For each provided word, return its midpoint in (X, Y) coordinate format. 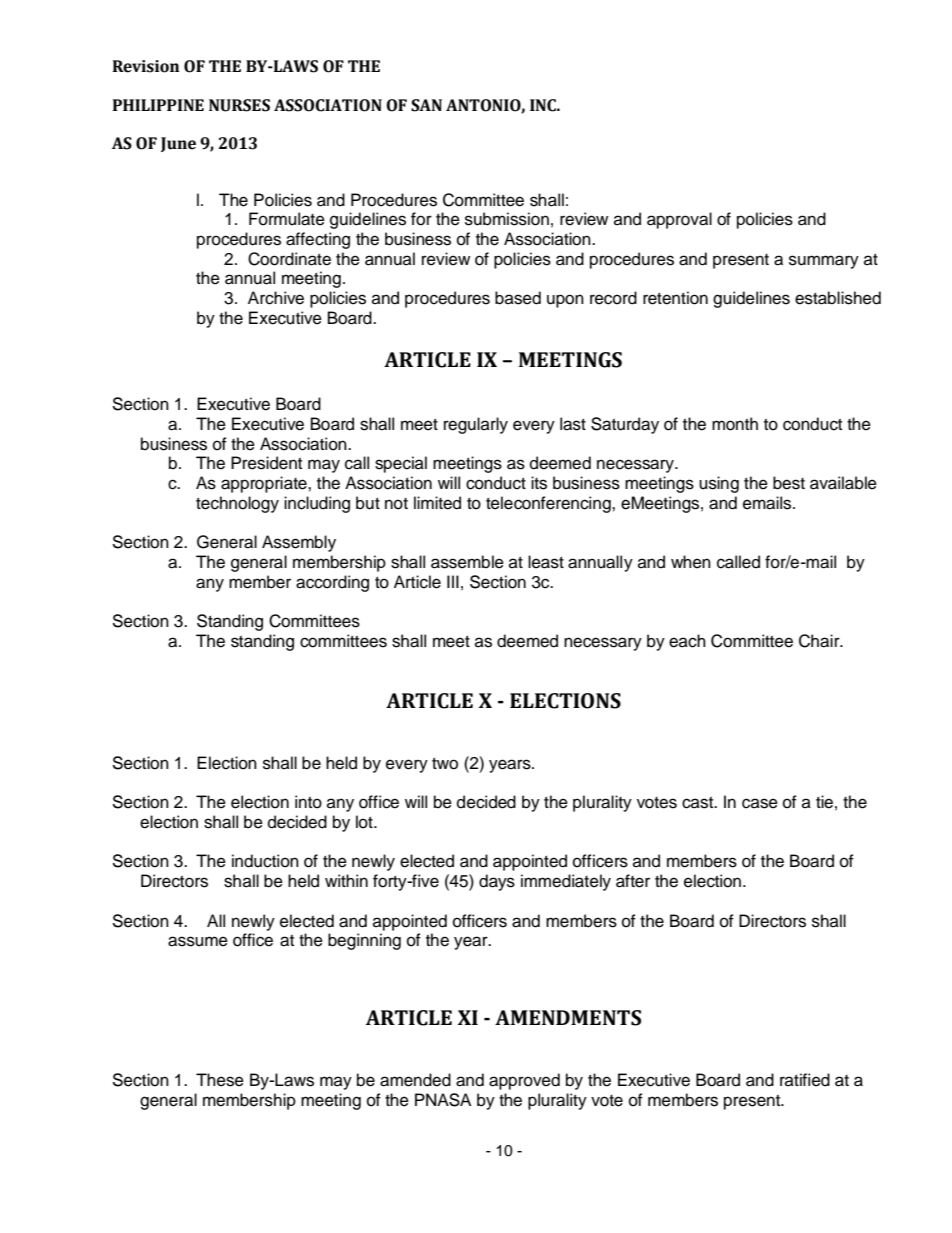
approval (679, 220)
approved (524, 1081)
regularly (476, 425)
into (308, 802)
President (266, 463)
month (735, 424)
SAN (426, 105)
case (760, 803)
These (220, 1080)
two (445, 764)
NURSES (239, 105)
